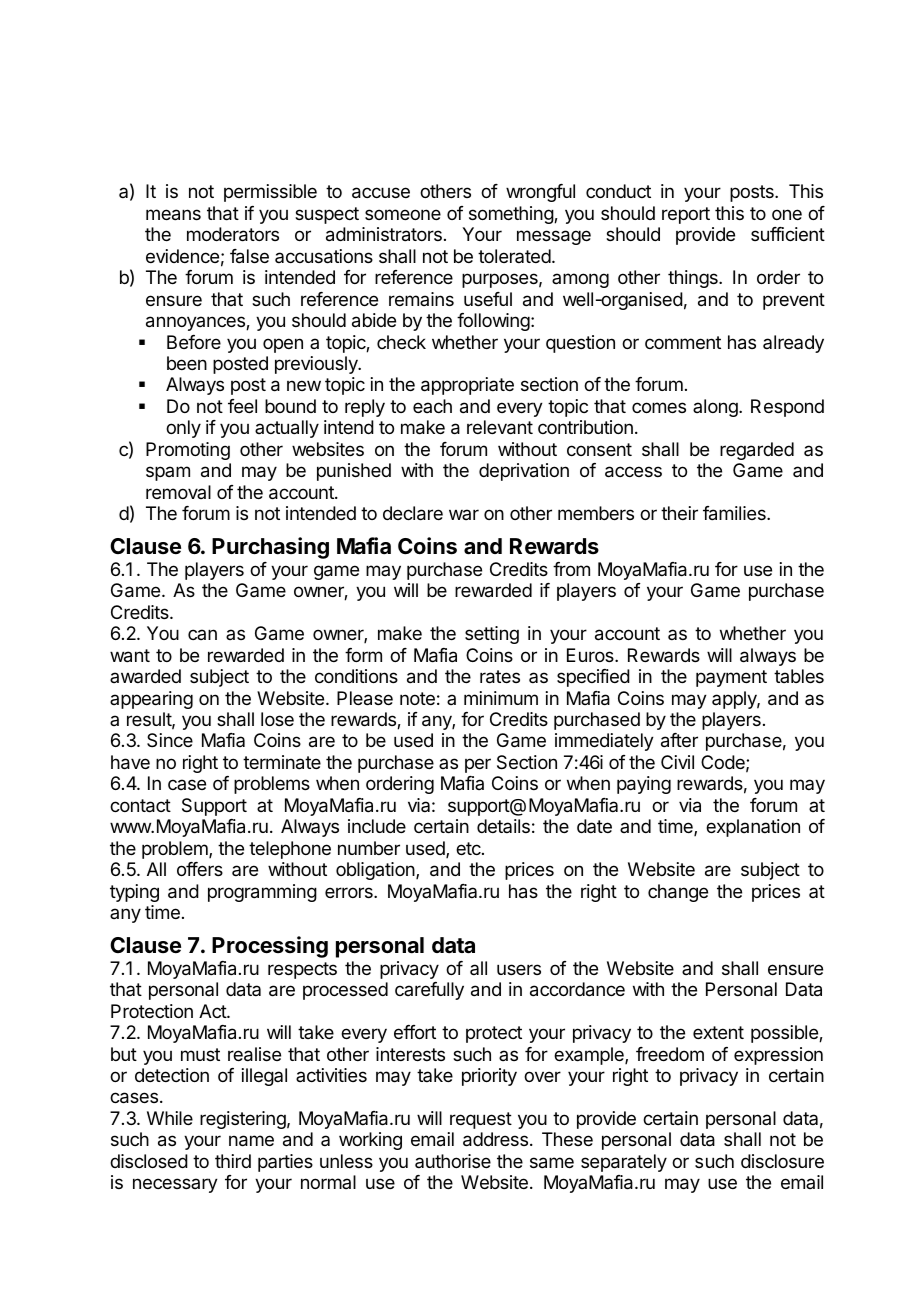 The width and height of the document is (924, 1308). What do you see at coordinates (453, 1161) in the document?
I see `authorise` at bounding box center [453, 1161].
